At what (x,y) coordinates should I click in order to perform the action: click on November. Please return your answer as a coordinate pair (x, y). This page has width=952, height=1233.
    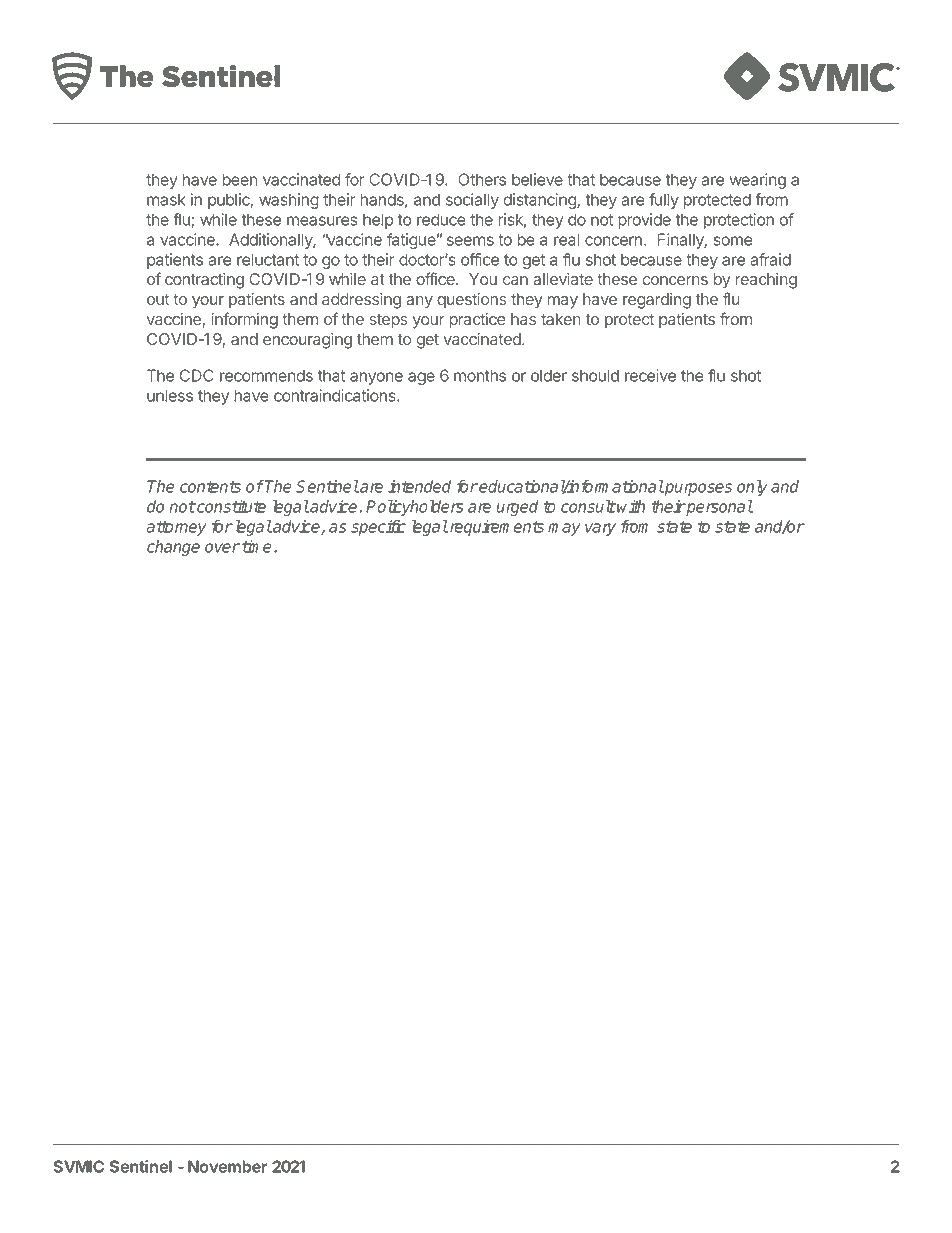
    Looking at the image, I should click on (227, 1166).
